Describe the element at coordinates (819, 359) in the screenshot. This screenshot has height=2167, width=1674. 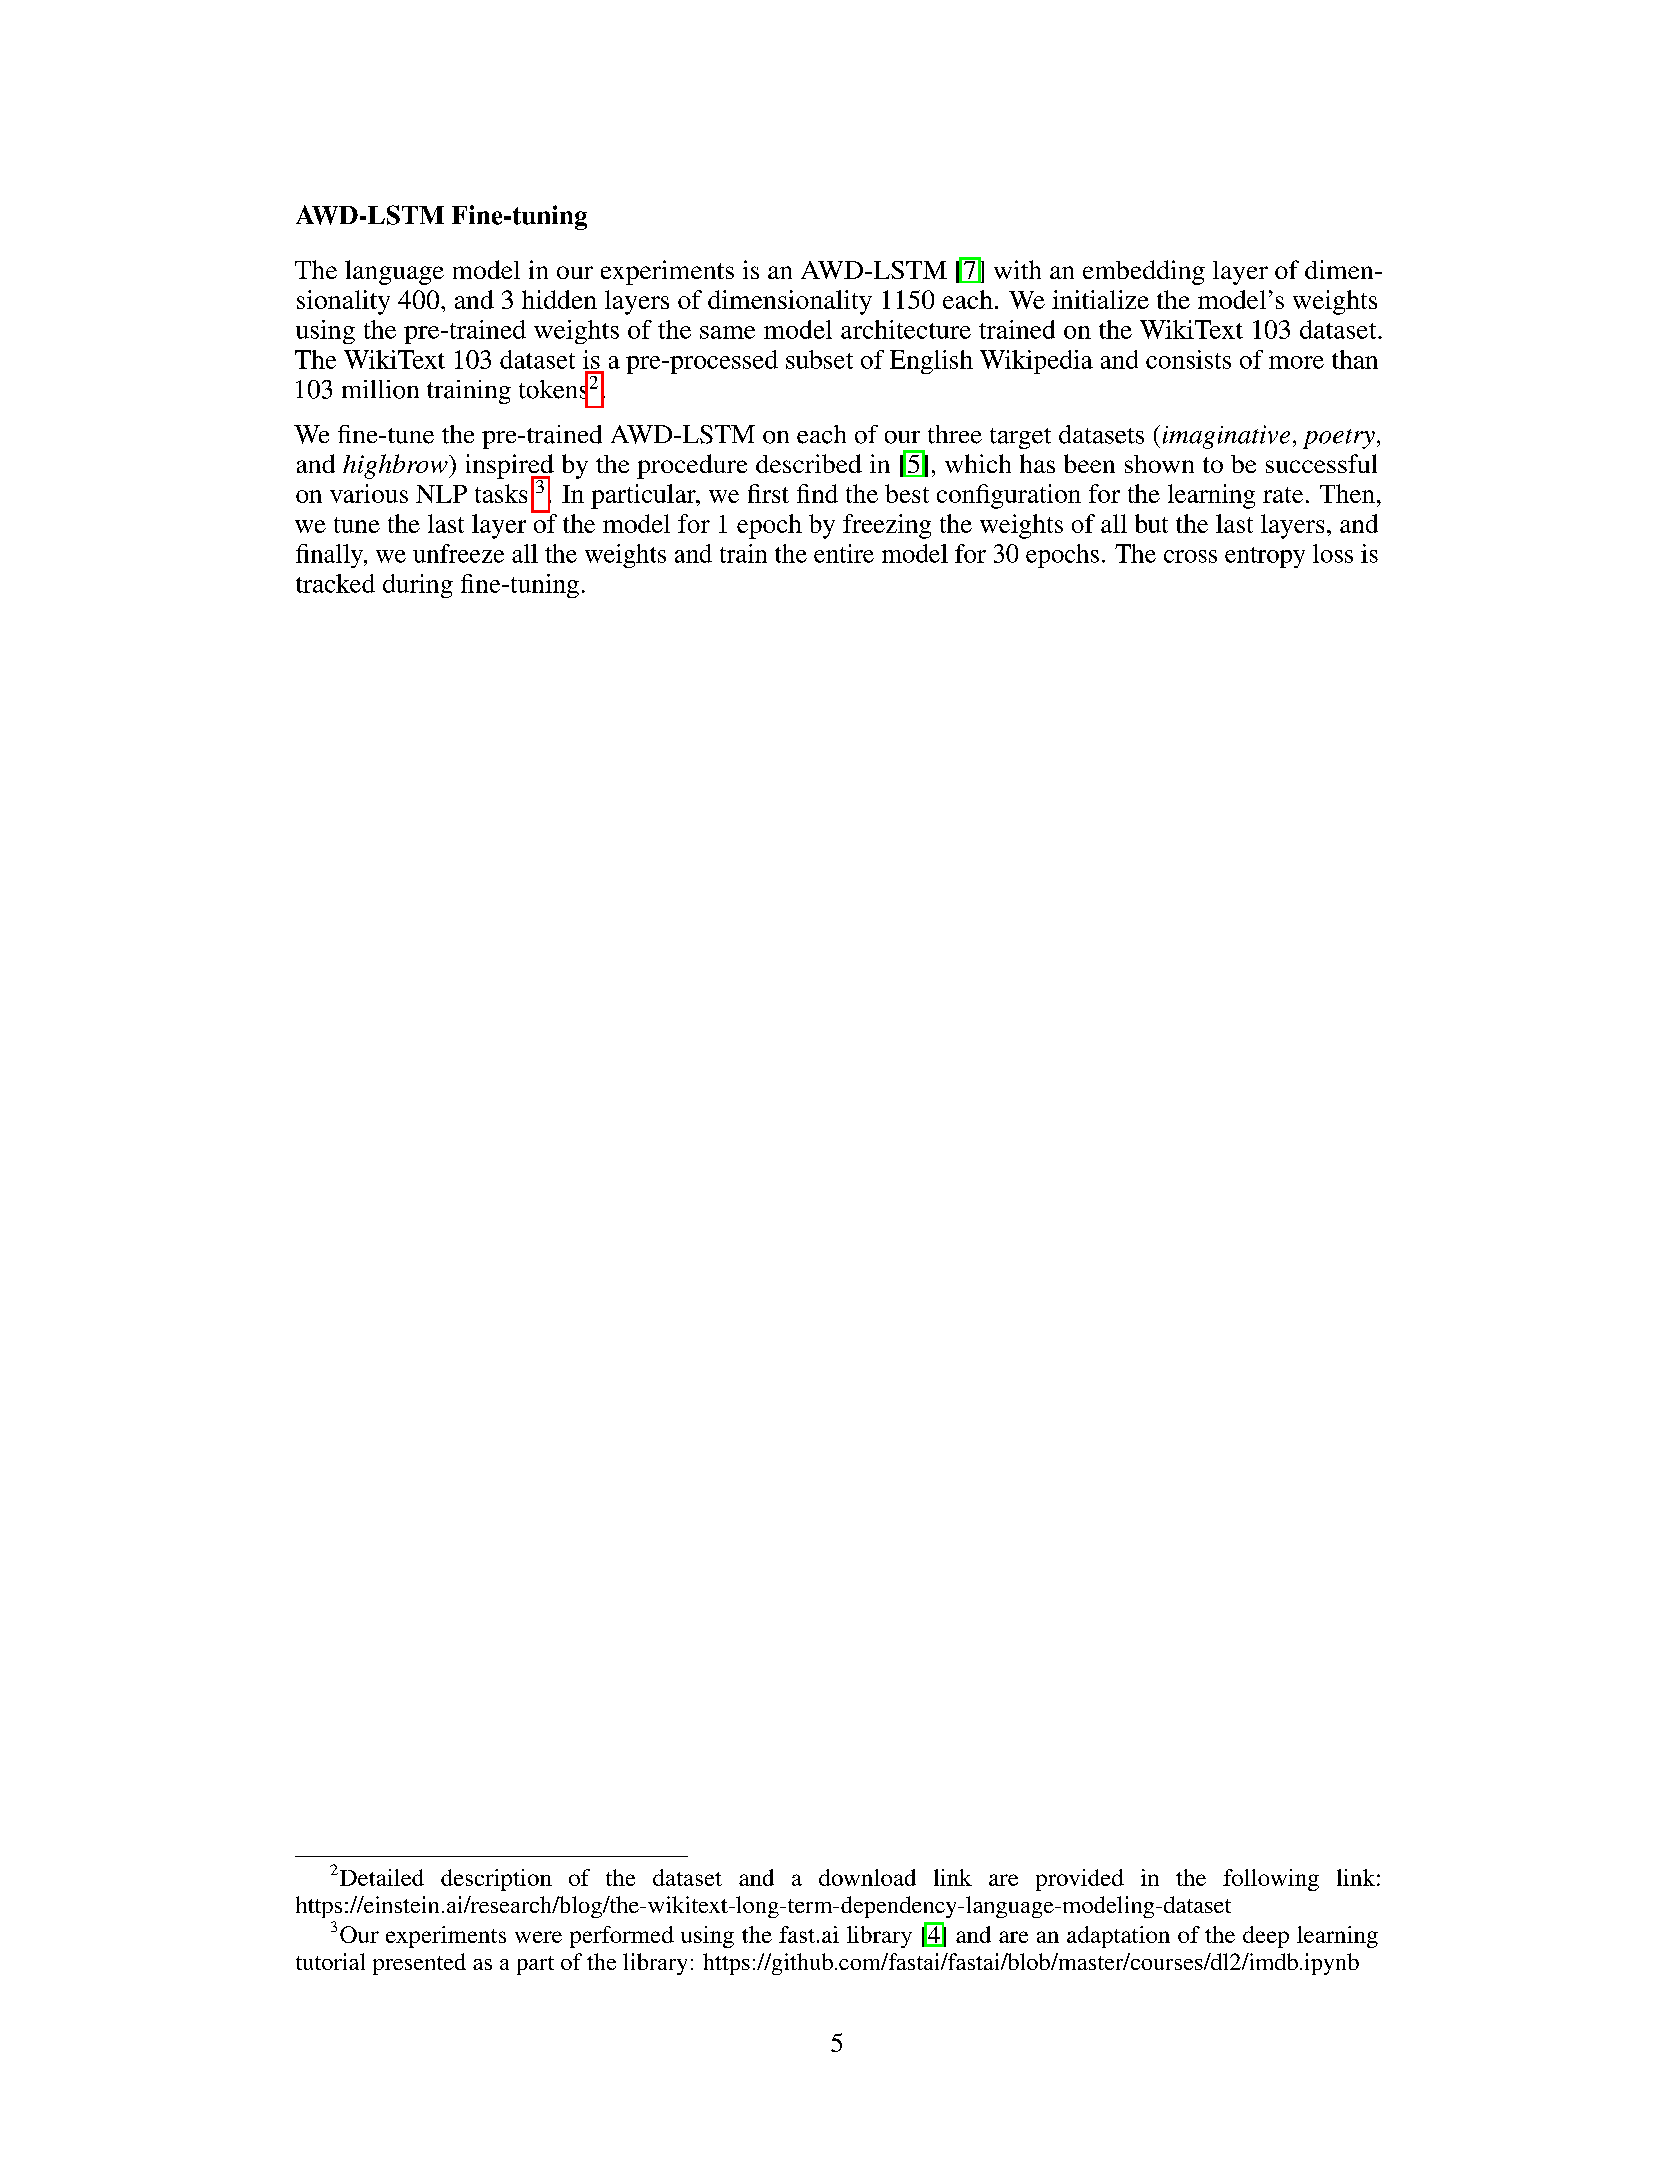
I see `subset` at that location.
